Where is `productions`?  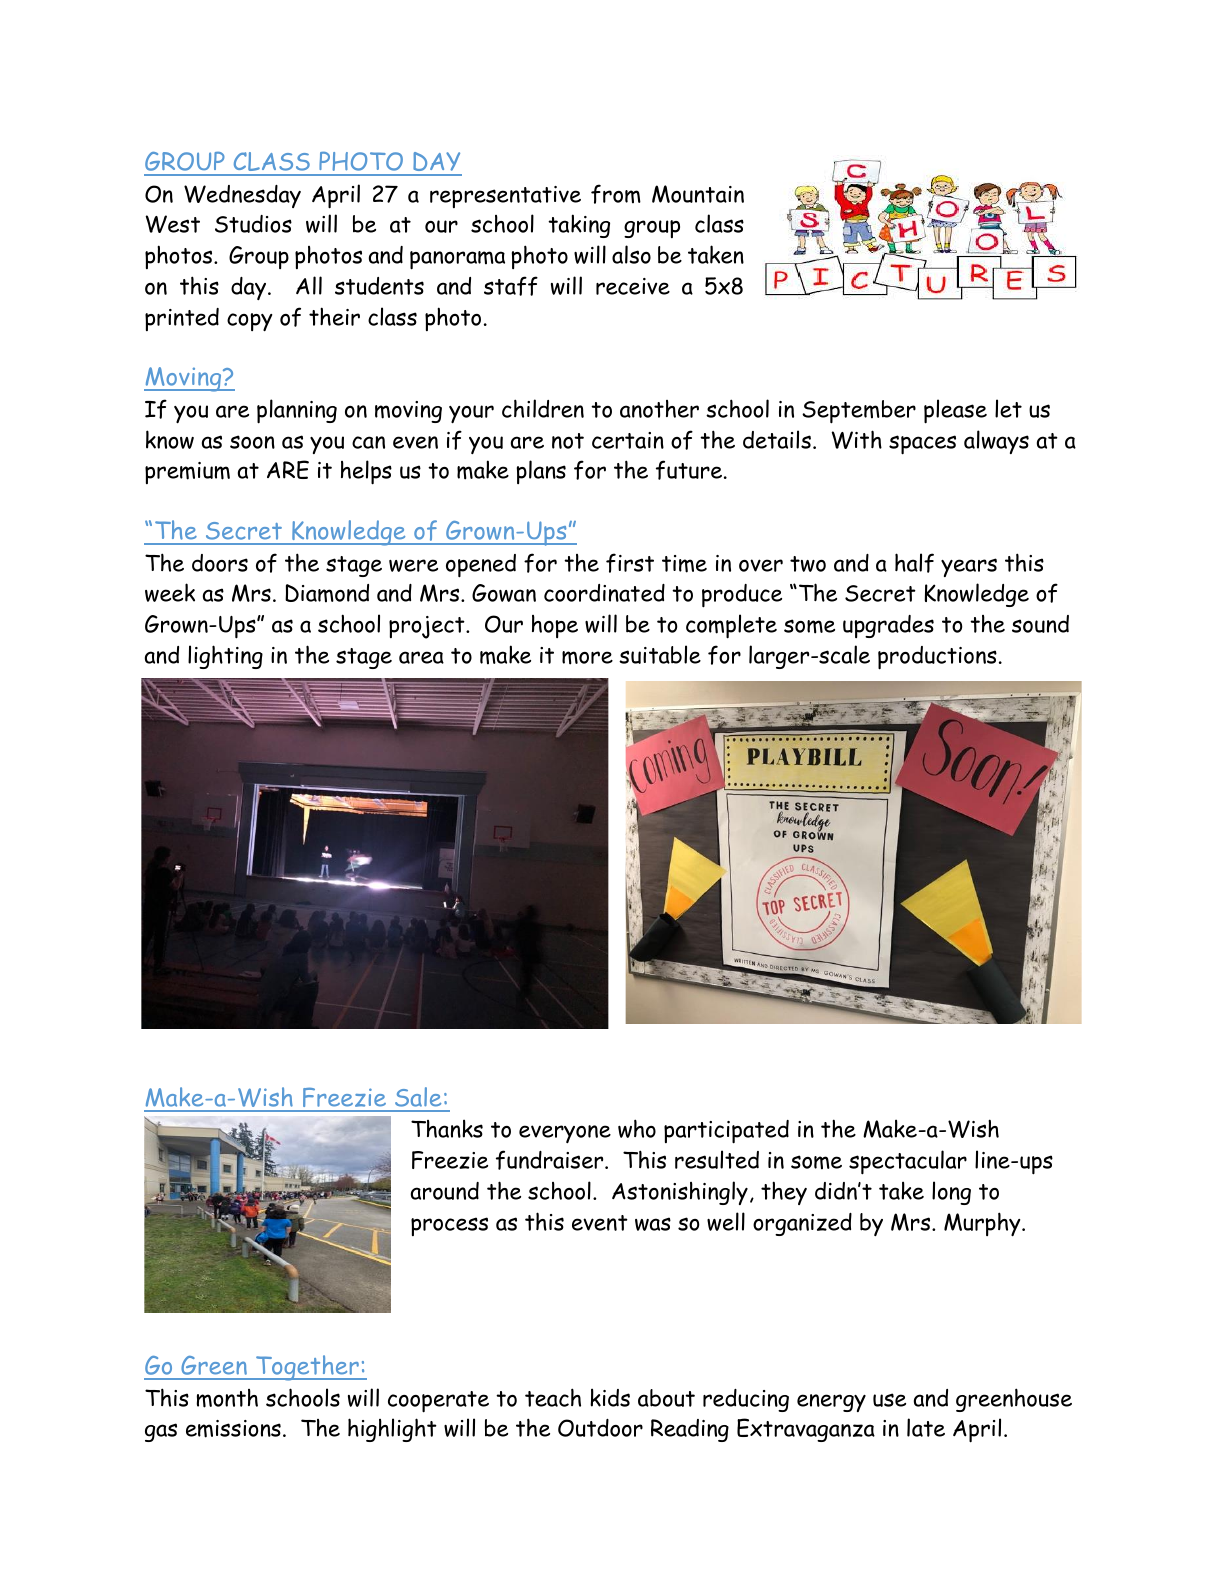 productions is located at coordinates (937, 658).
